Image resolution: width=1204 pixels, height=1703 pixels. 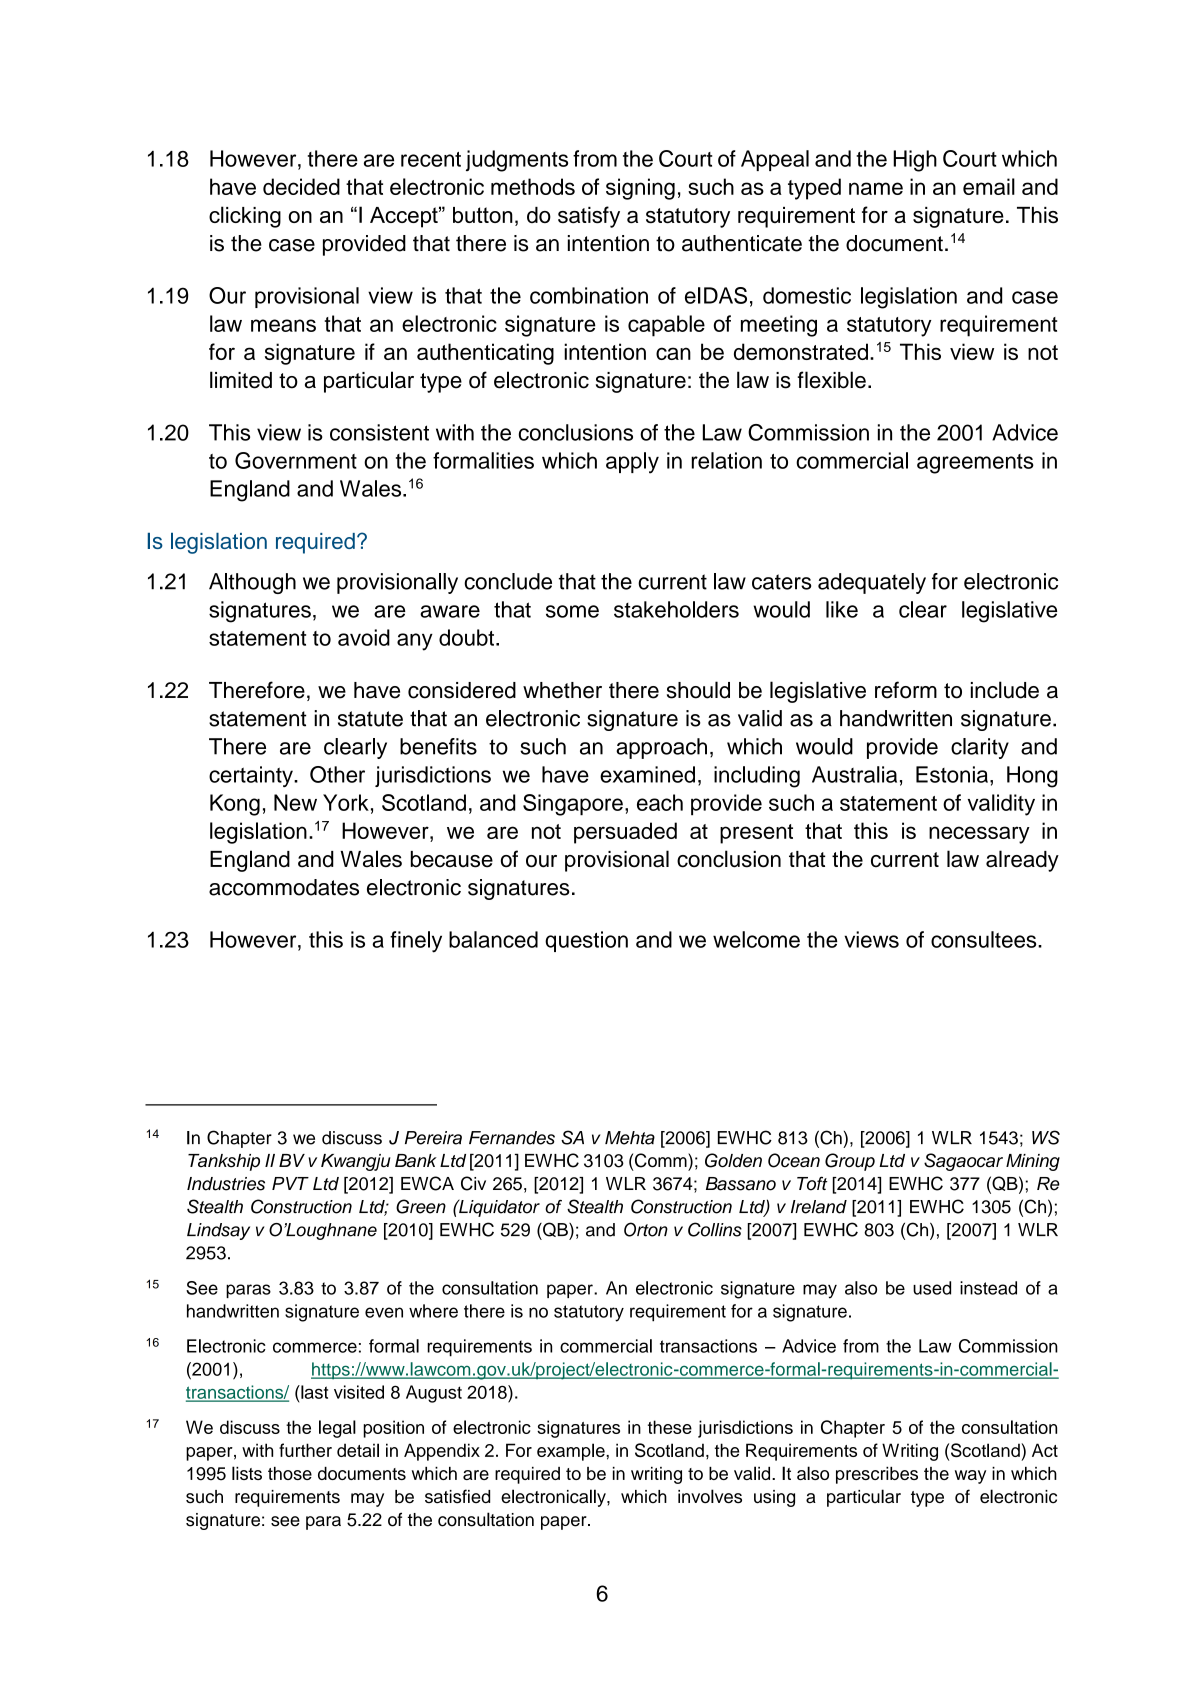 I want to click on High, so click(x=915, y=161).
